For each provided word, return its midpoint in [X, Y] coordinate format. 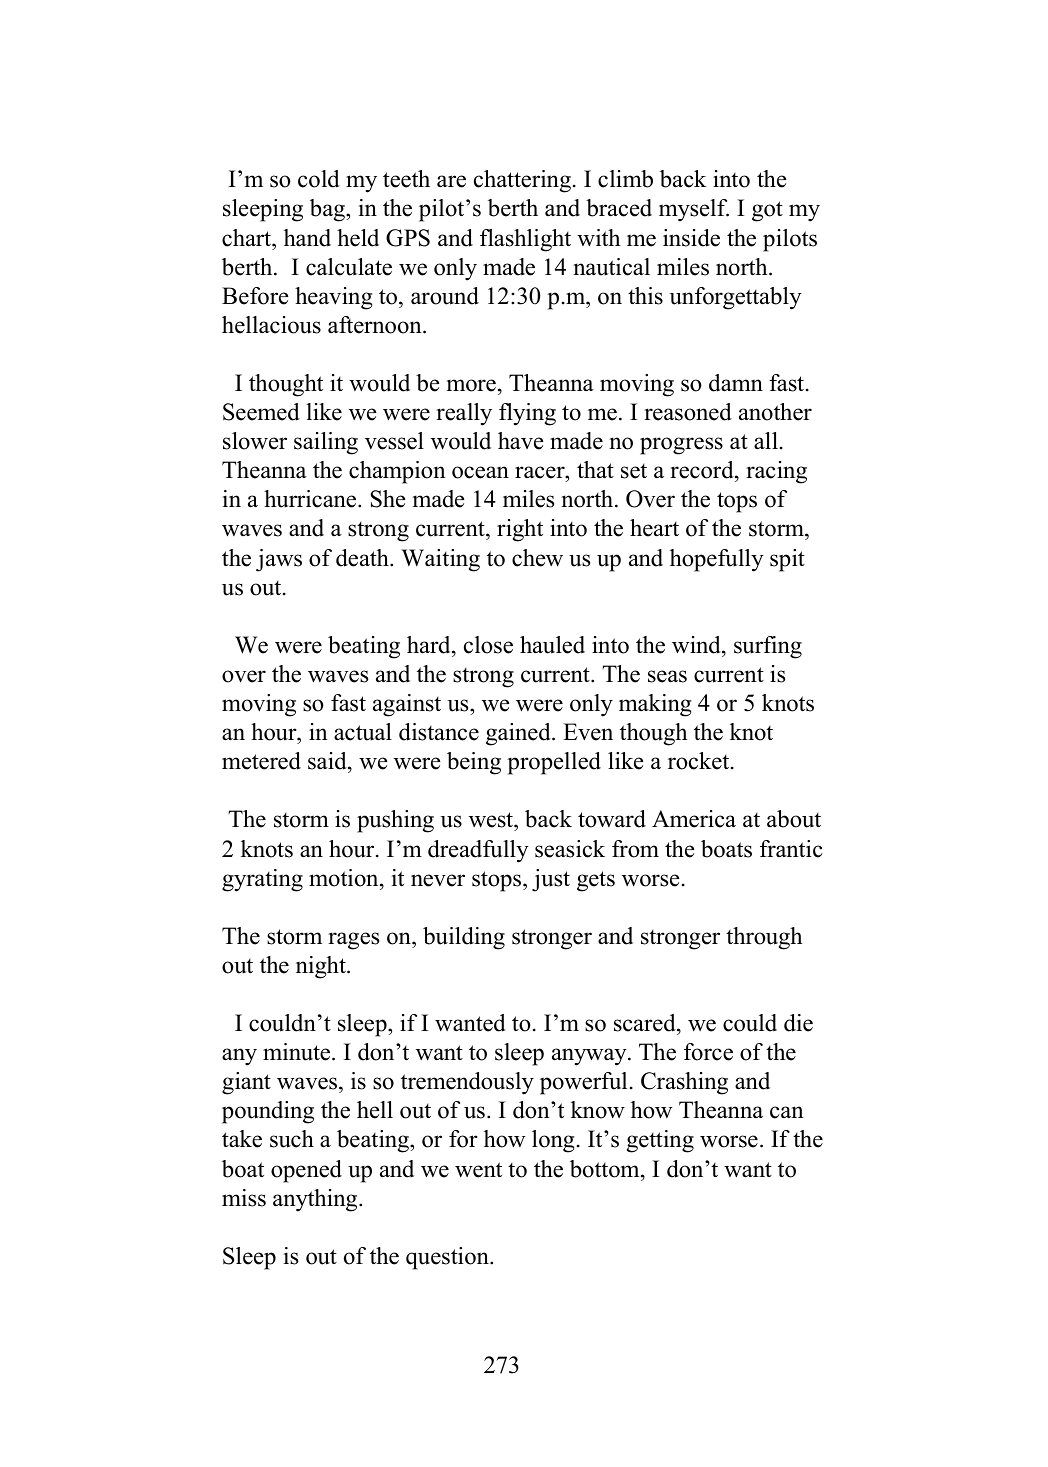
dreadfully [478, 851]
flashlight [525, 240]
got [767, 211]
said [328, 762]
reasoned [688, 412]
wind [697, 645]
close [488, 645]
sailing [326, 443]
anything [316, 1200]
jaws [279, 560]
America [694, 819]
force [708, 1052]
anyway [590, 1057]
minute [298, 1052]
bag [328, 210]
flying [527, 414]
